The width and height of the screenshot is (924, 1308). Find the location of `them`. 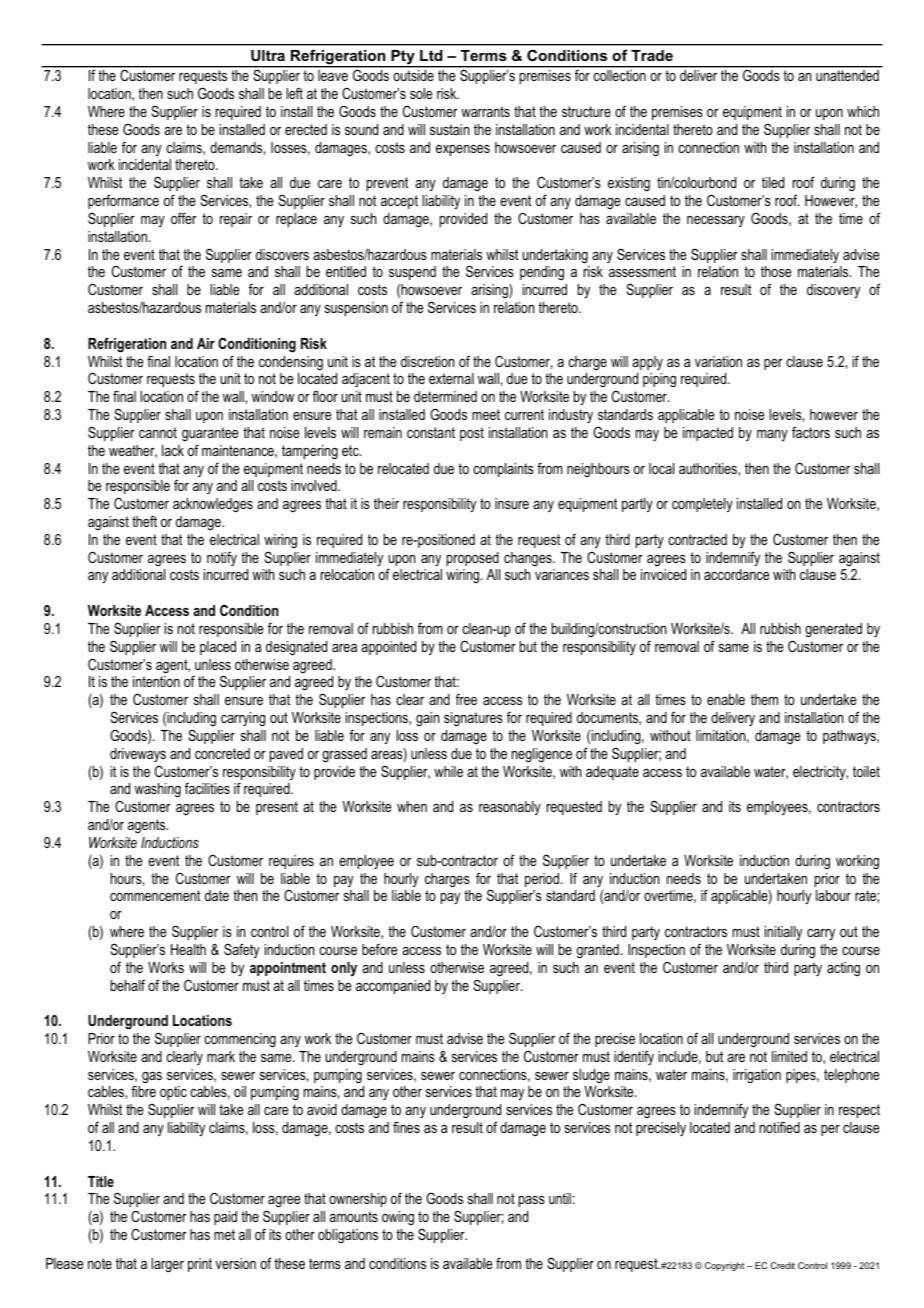

them is located at coordinates (764, 699).
